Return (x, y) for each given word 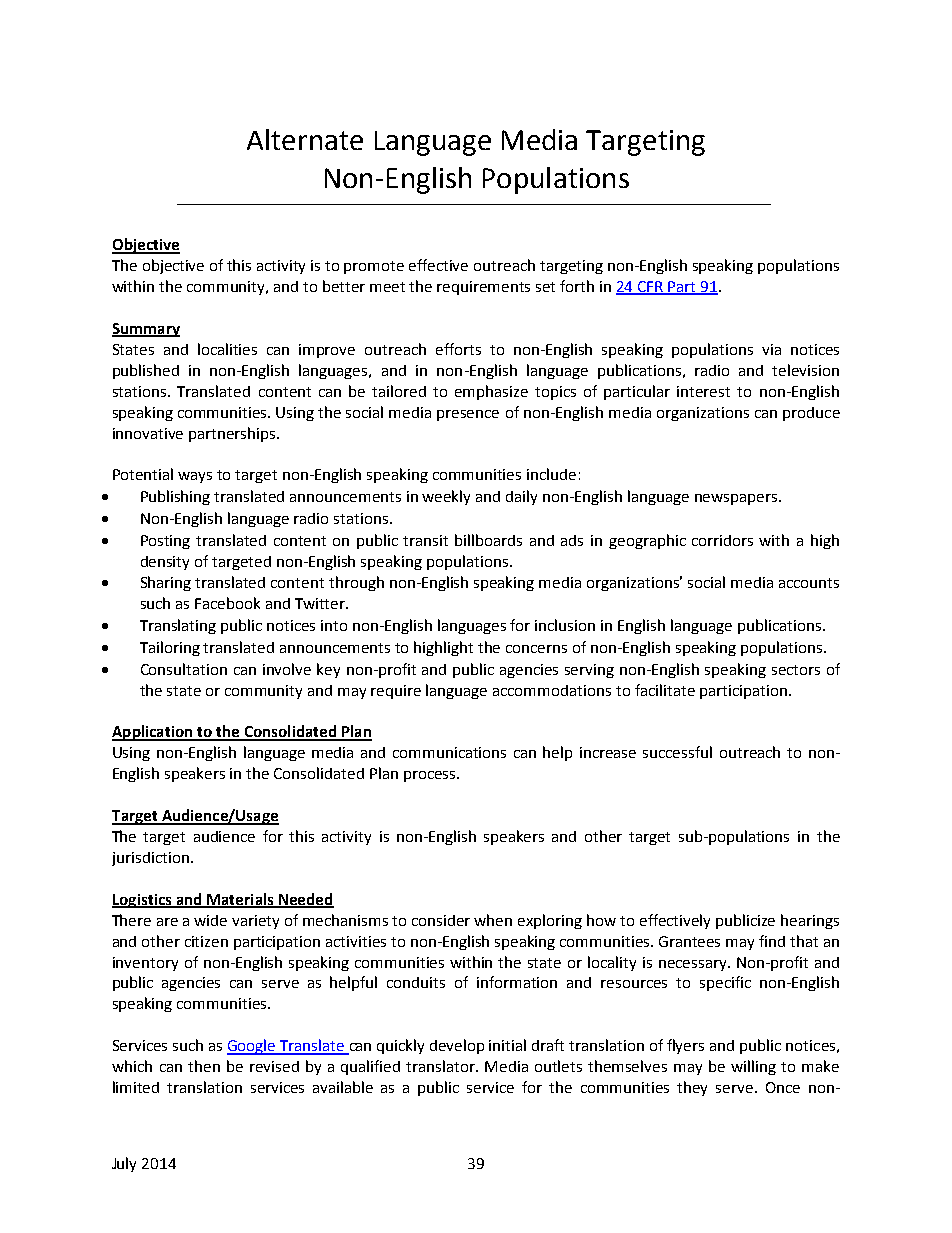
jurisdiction (150, 859)
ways (195, 477)
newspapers (737, 499)
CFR (651, 288)
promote (374, 267)
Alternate (305, 139)
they (692, 1088)
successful (677, 752)
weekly (446, 497)
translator (442, 1066)
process (431, 776)
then (204, 1066)
